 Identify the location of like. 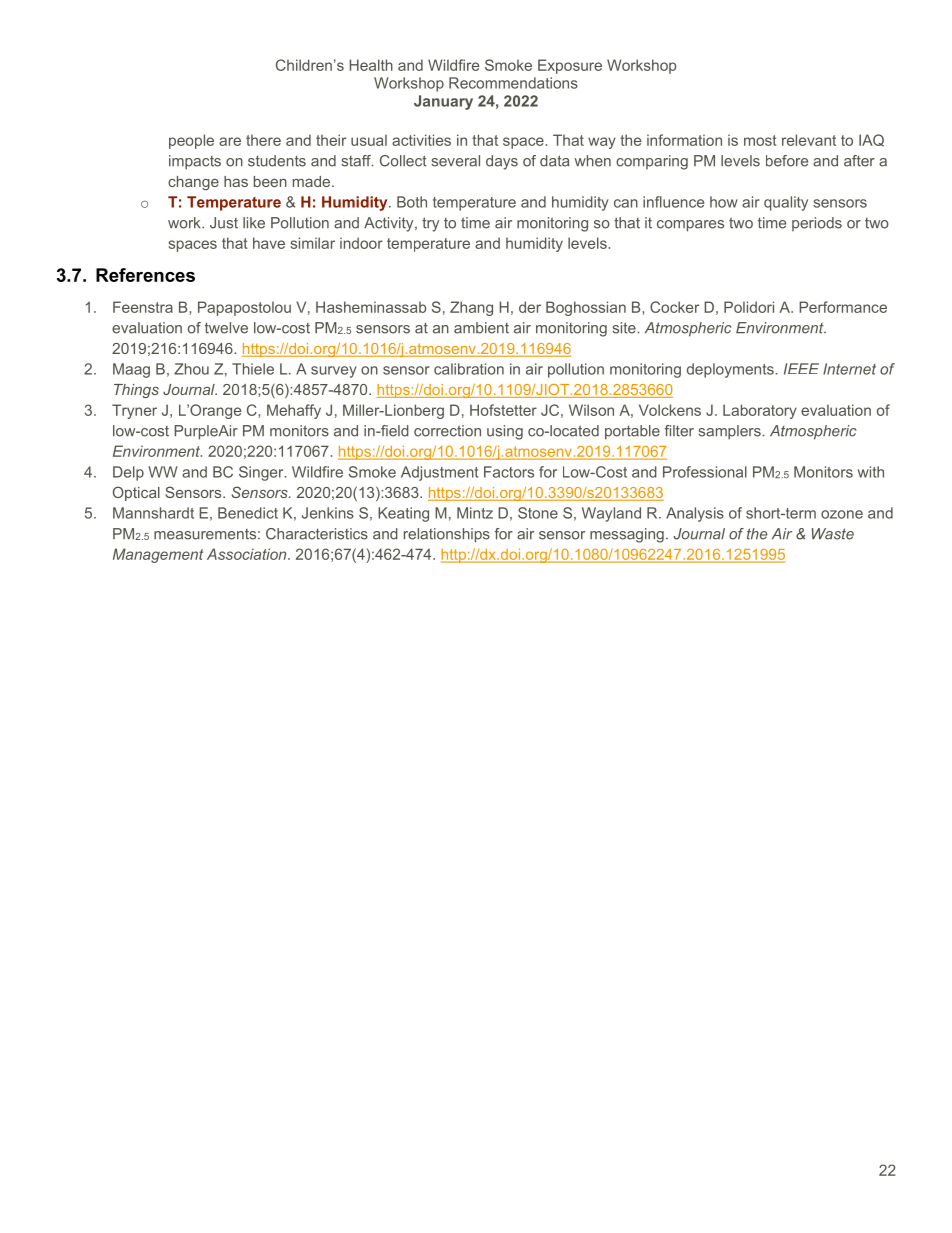
(254, 223).
